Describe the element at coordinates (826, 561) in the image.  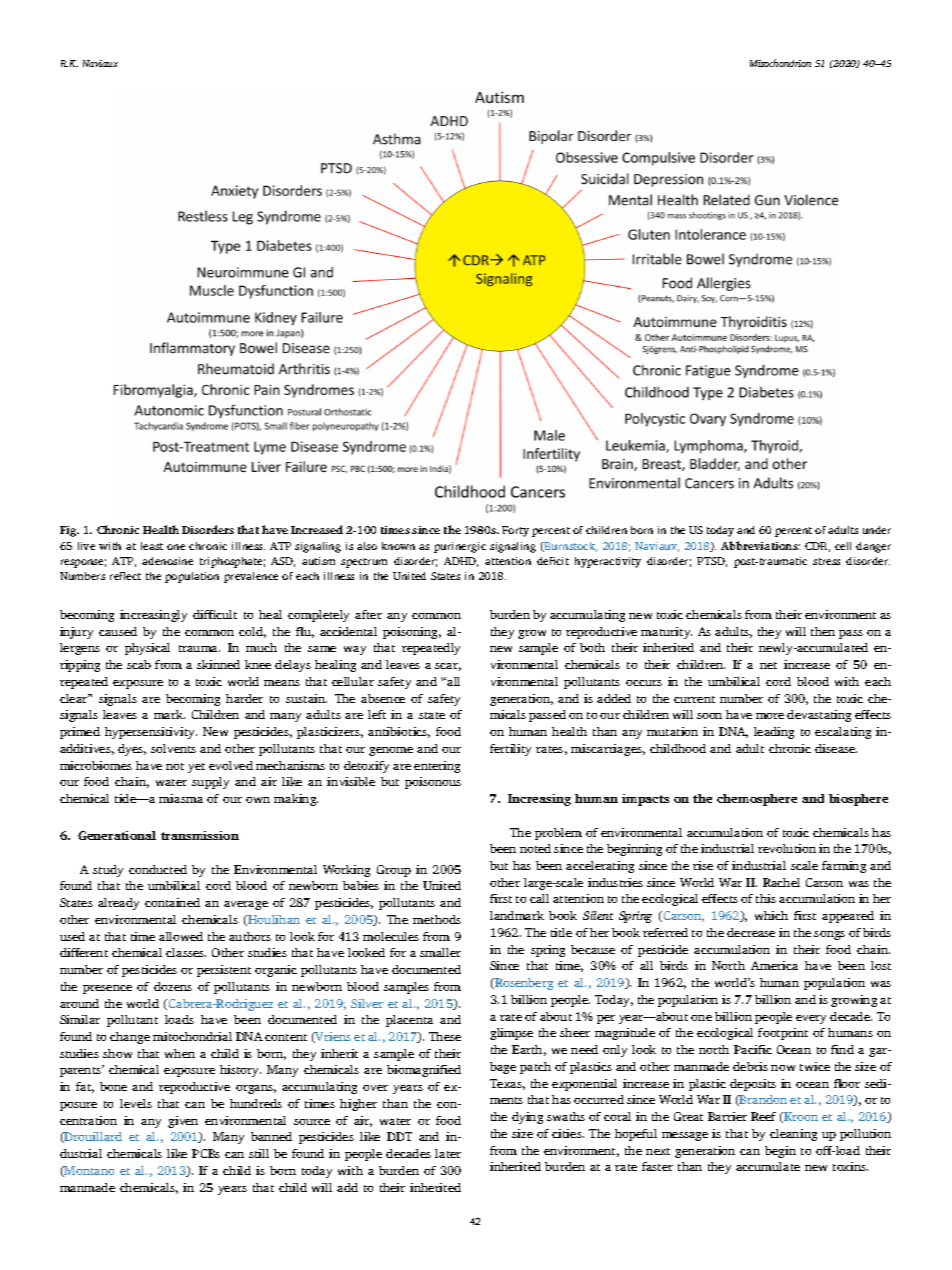
I see `stress` at that location.
